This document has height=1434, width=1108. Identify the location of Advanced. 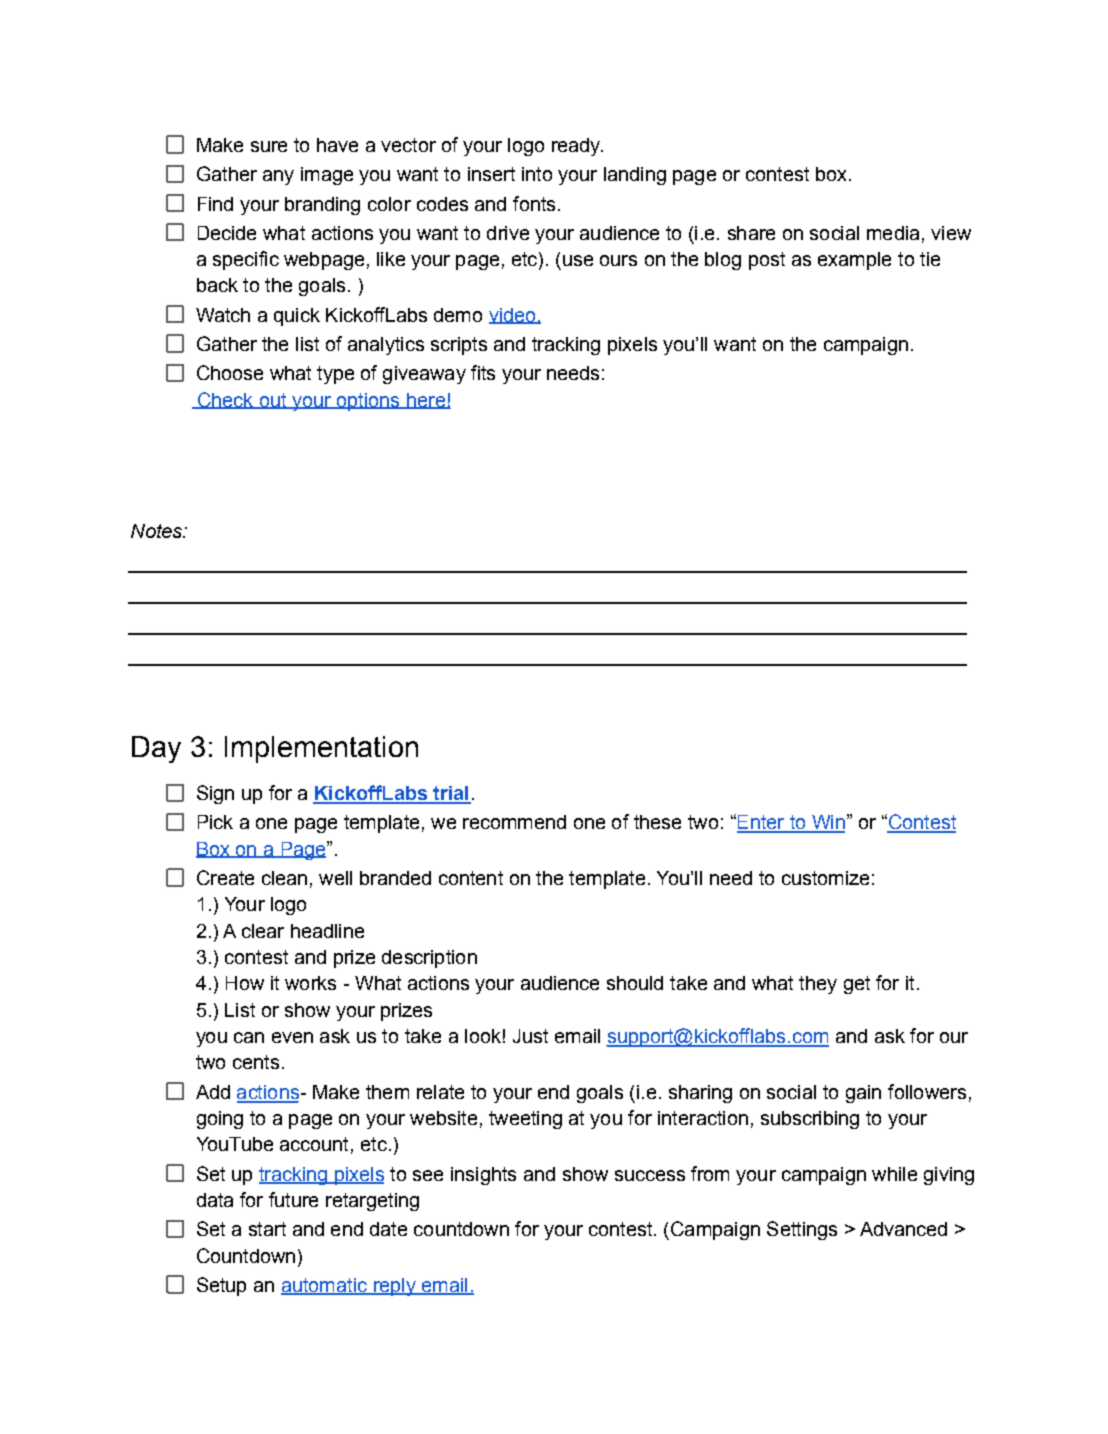
(903, 1229).
